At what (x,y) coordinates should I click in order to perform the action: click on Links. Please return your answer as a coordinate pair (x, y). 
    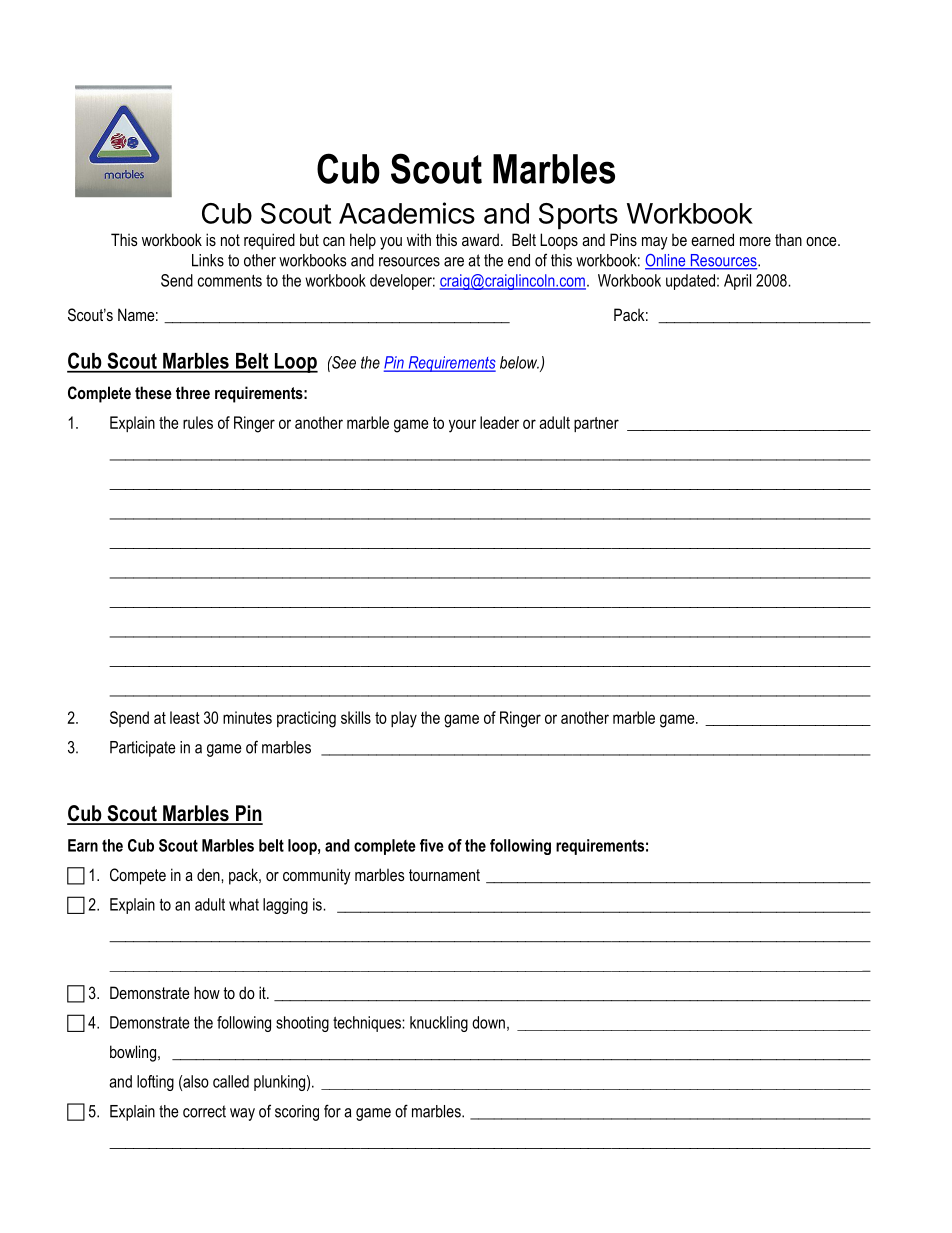
    Looking at the image, I should click on (208, 260).
